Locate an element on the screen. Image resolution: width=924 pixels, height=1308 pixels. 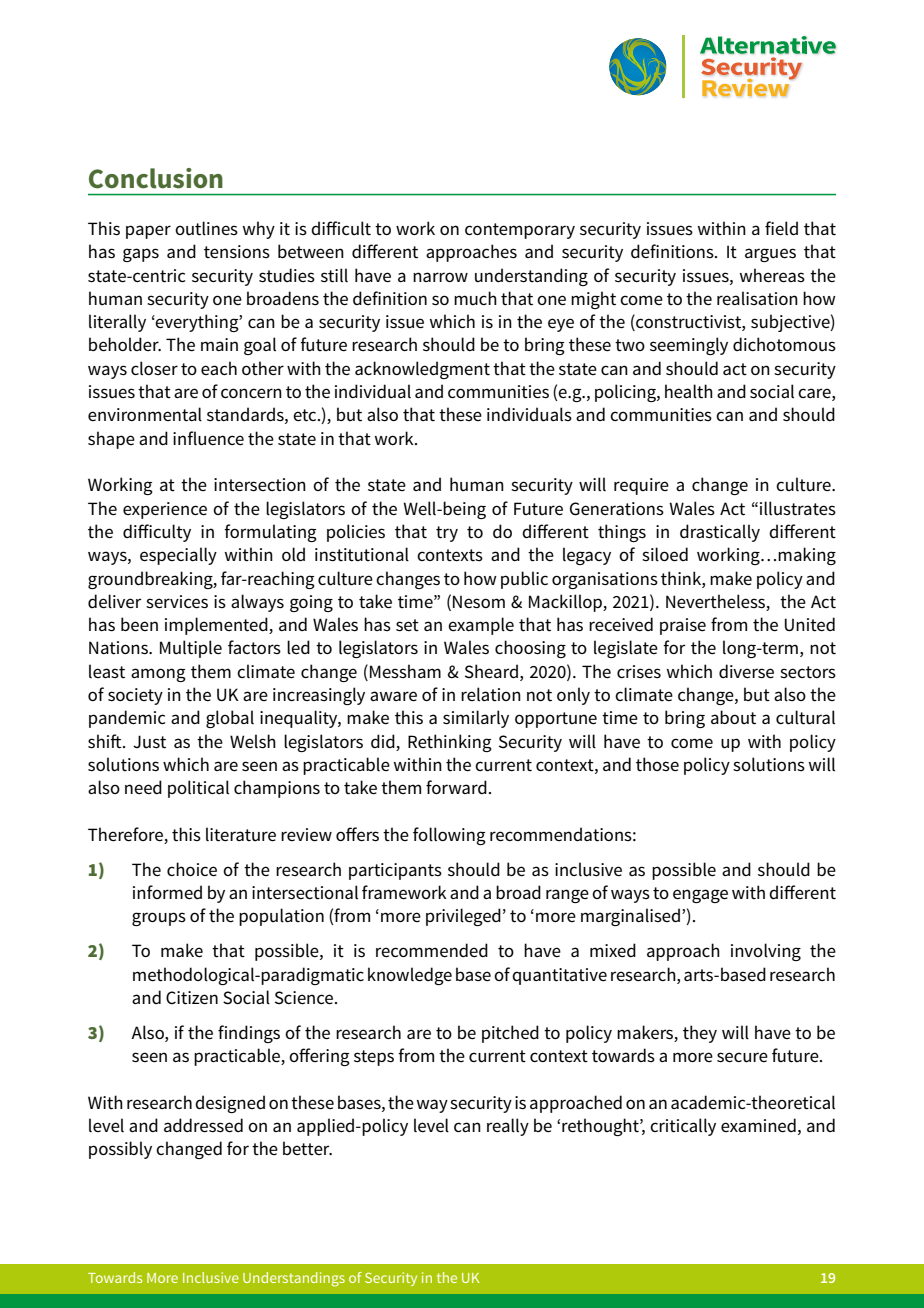
informed is located at coordinates (167, 892).
